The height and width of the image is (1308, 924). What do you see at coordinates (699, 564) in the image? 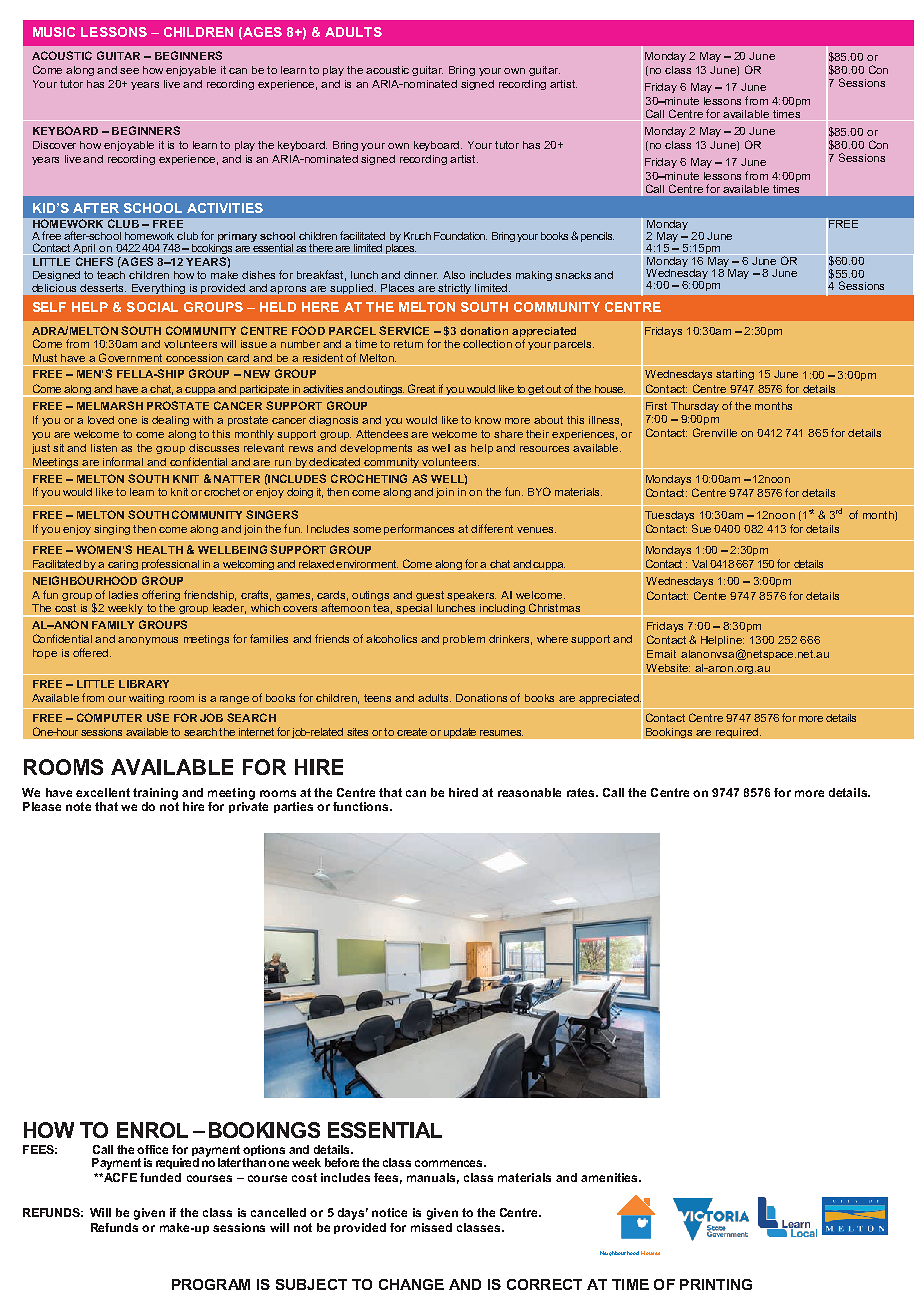
I see `Val` at bounding box center [699, 564].
